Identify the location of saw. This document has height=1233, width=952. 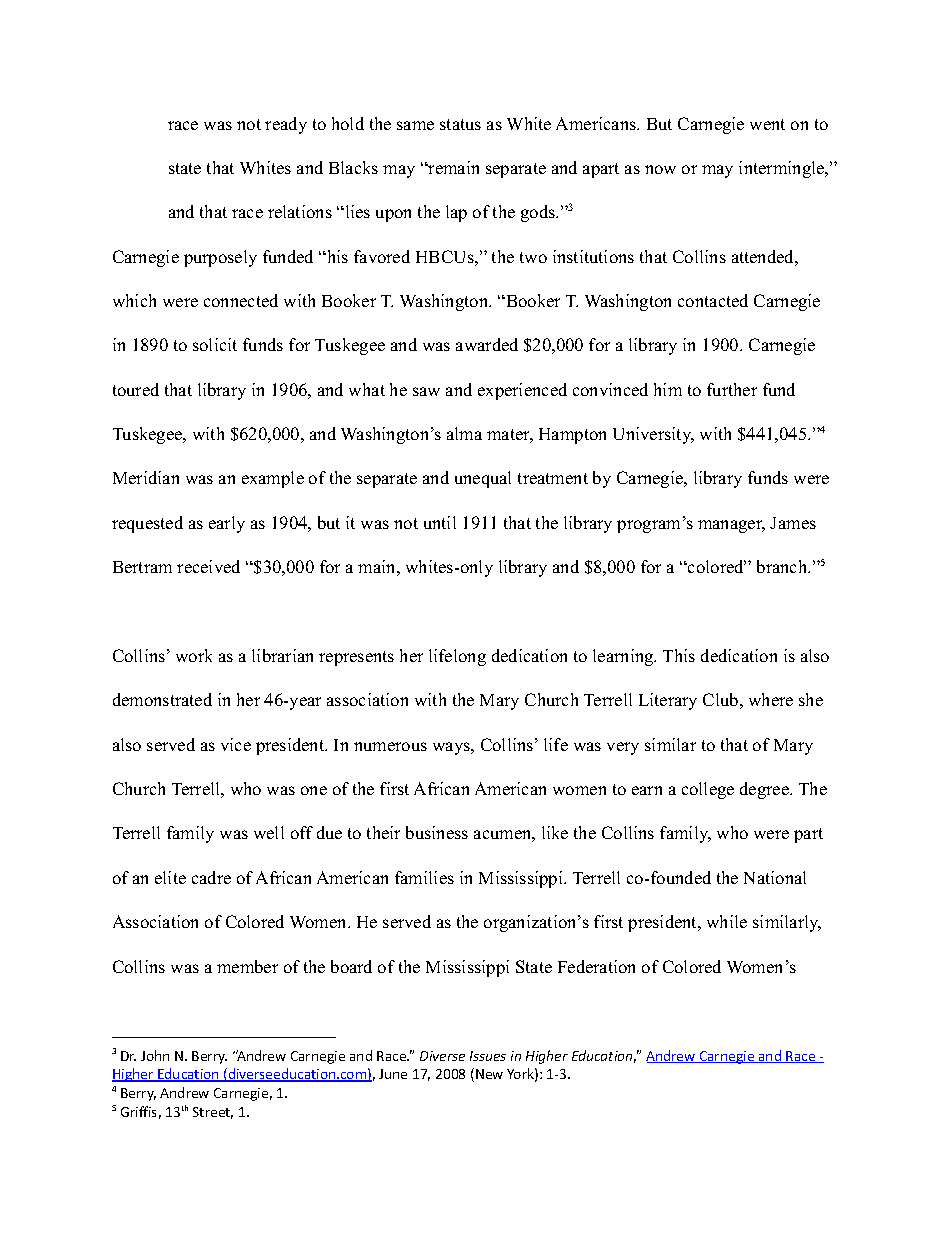
(426, 391).
